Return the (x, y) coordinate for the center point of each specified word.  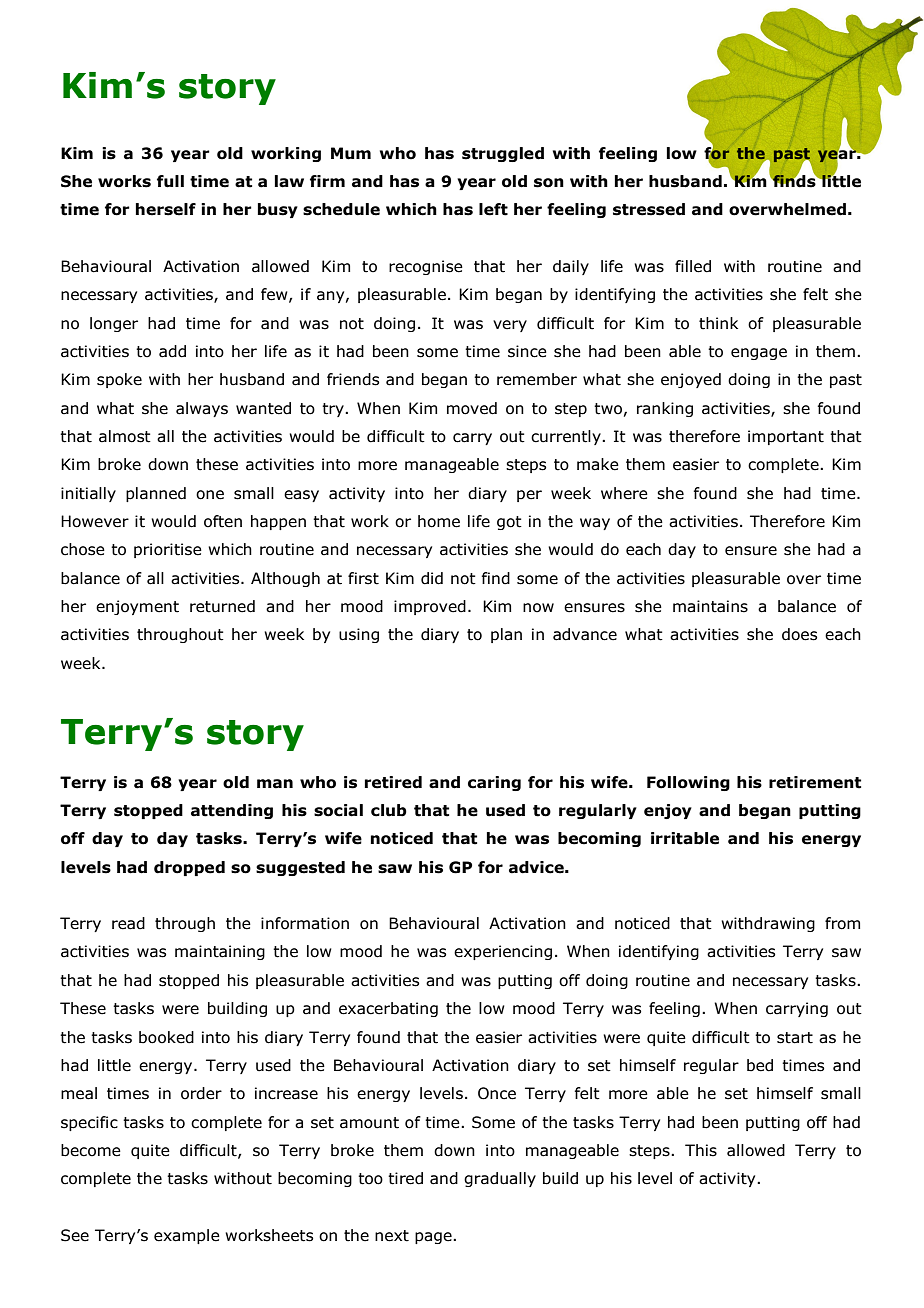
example (187, 1236)
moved (472, 408)
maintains (710, 606)
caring (494, 783)
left (493, 209)
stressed (649, 209)
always (202, 409)
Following (688, 783)
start (795, 1038)
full (170, 181)
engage (759, 354)
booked (166, 1037)
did (432, 578)
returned (222, 606)
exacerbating (388, 1009)
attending (232, 811)
